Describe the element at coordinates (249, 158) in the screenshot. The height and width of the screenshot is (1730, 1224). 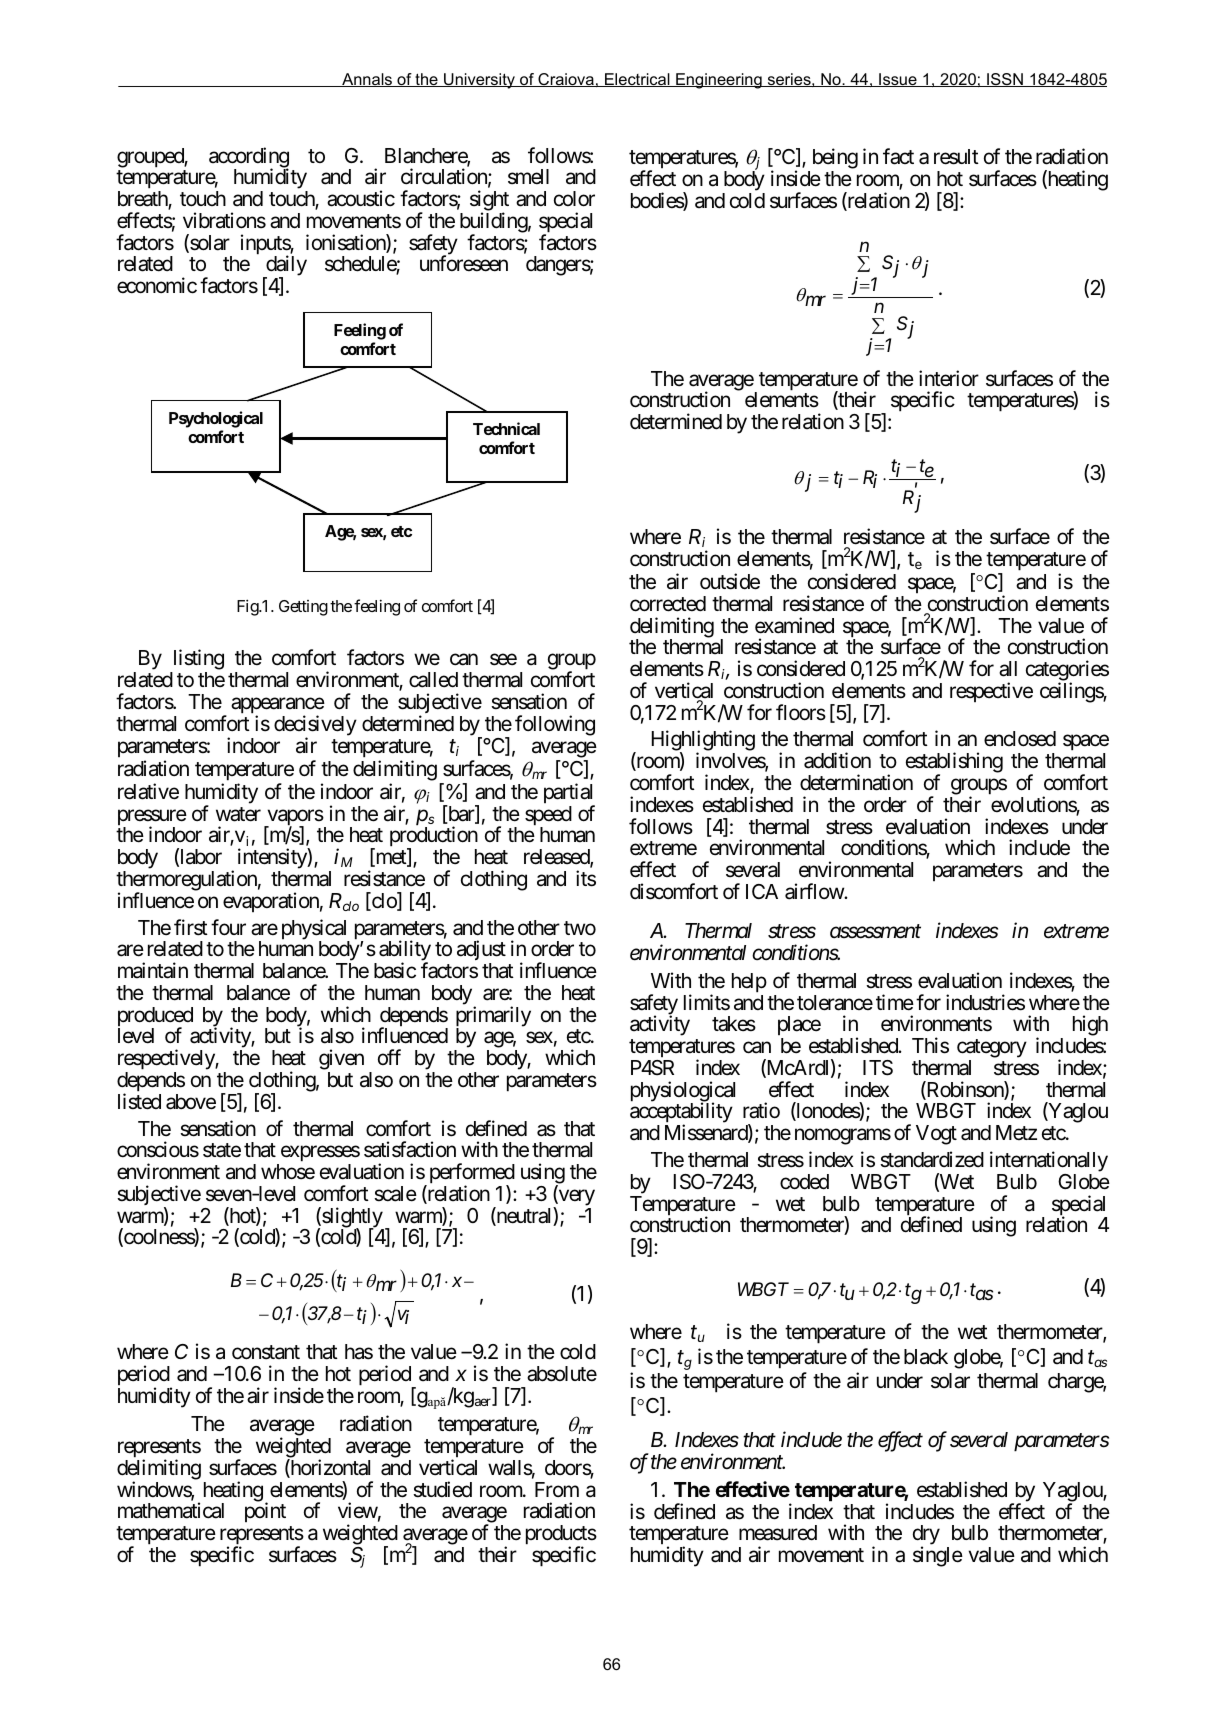
I see `according` at that location.
